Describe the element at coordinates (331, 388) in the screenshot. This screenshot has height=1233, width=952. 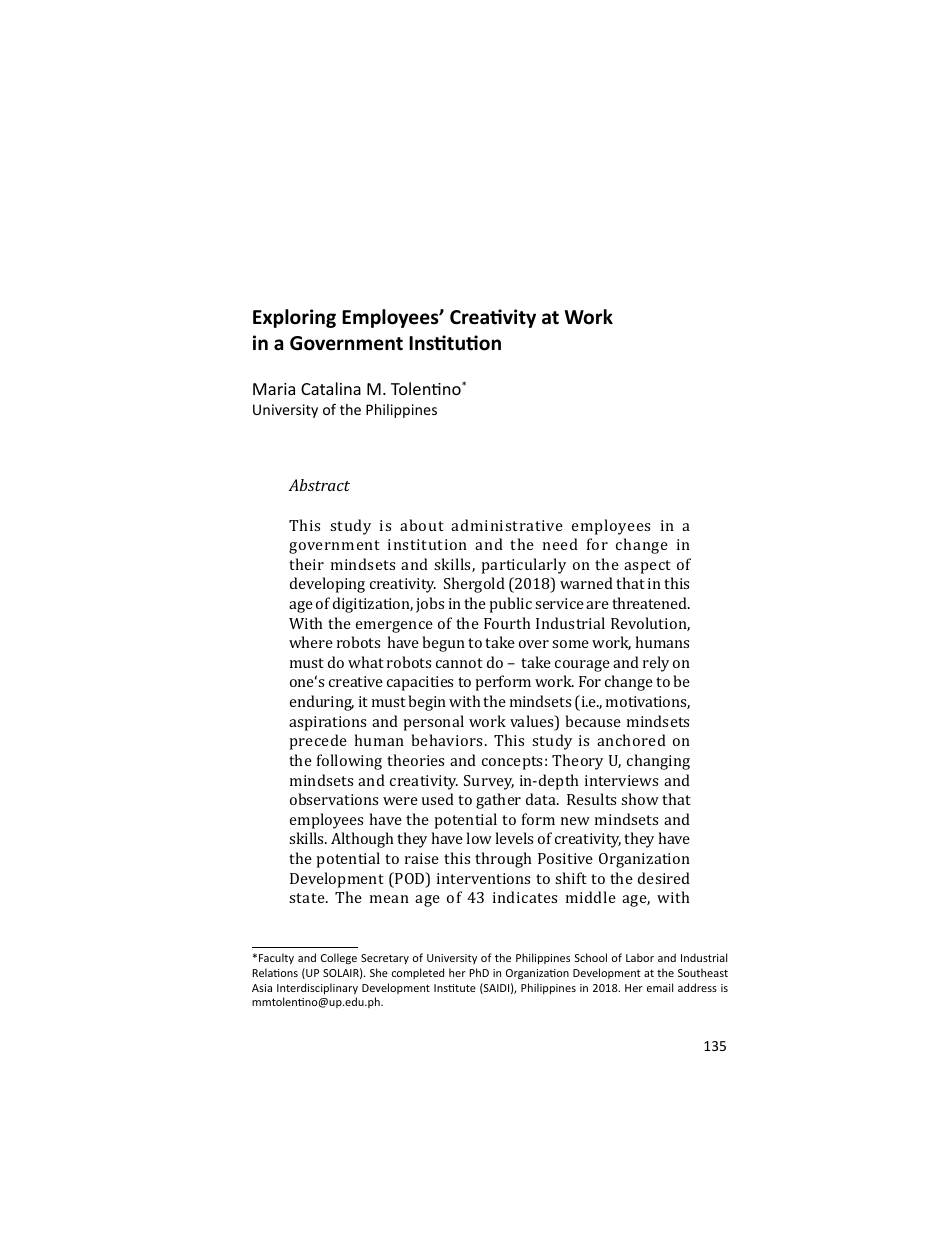
I see `Catalina` at that location.
